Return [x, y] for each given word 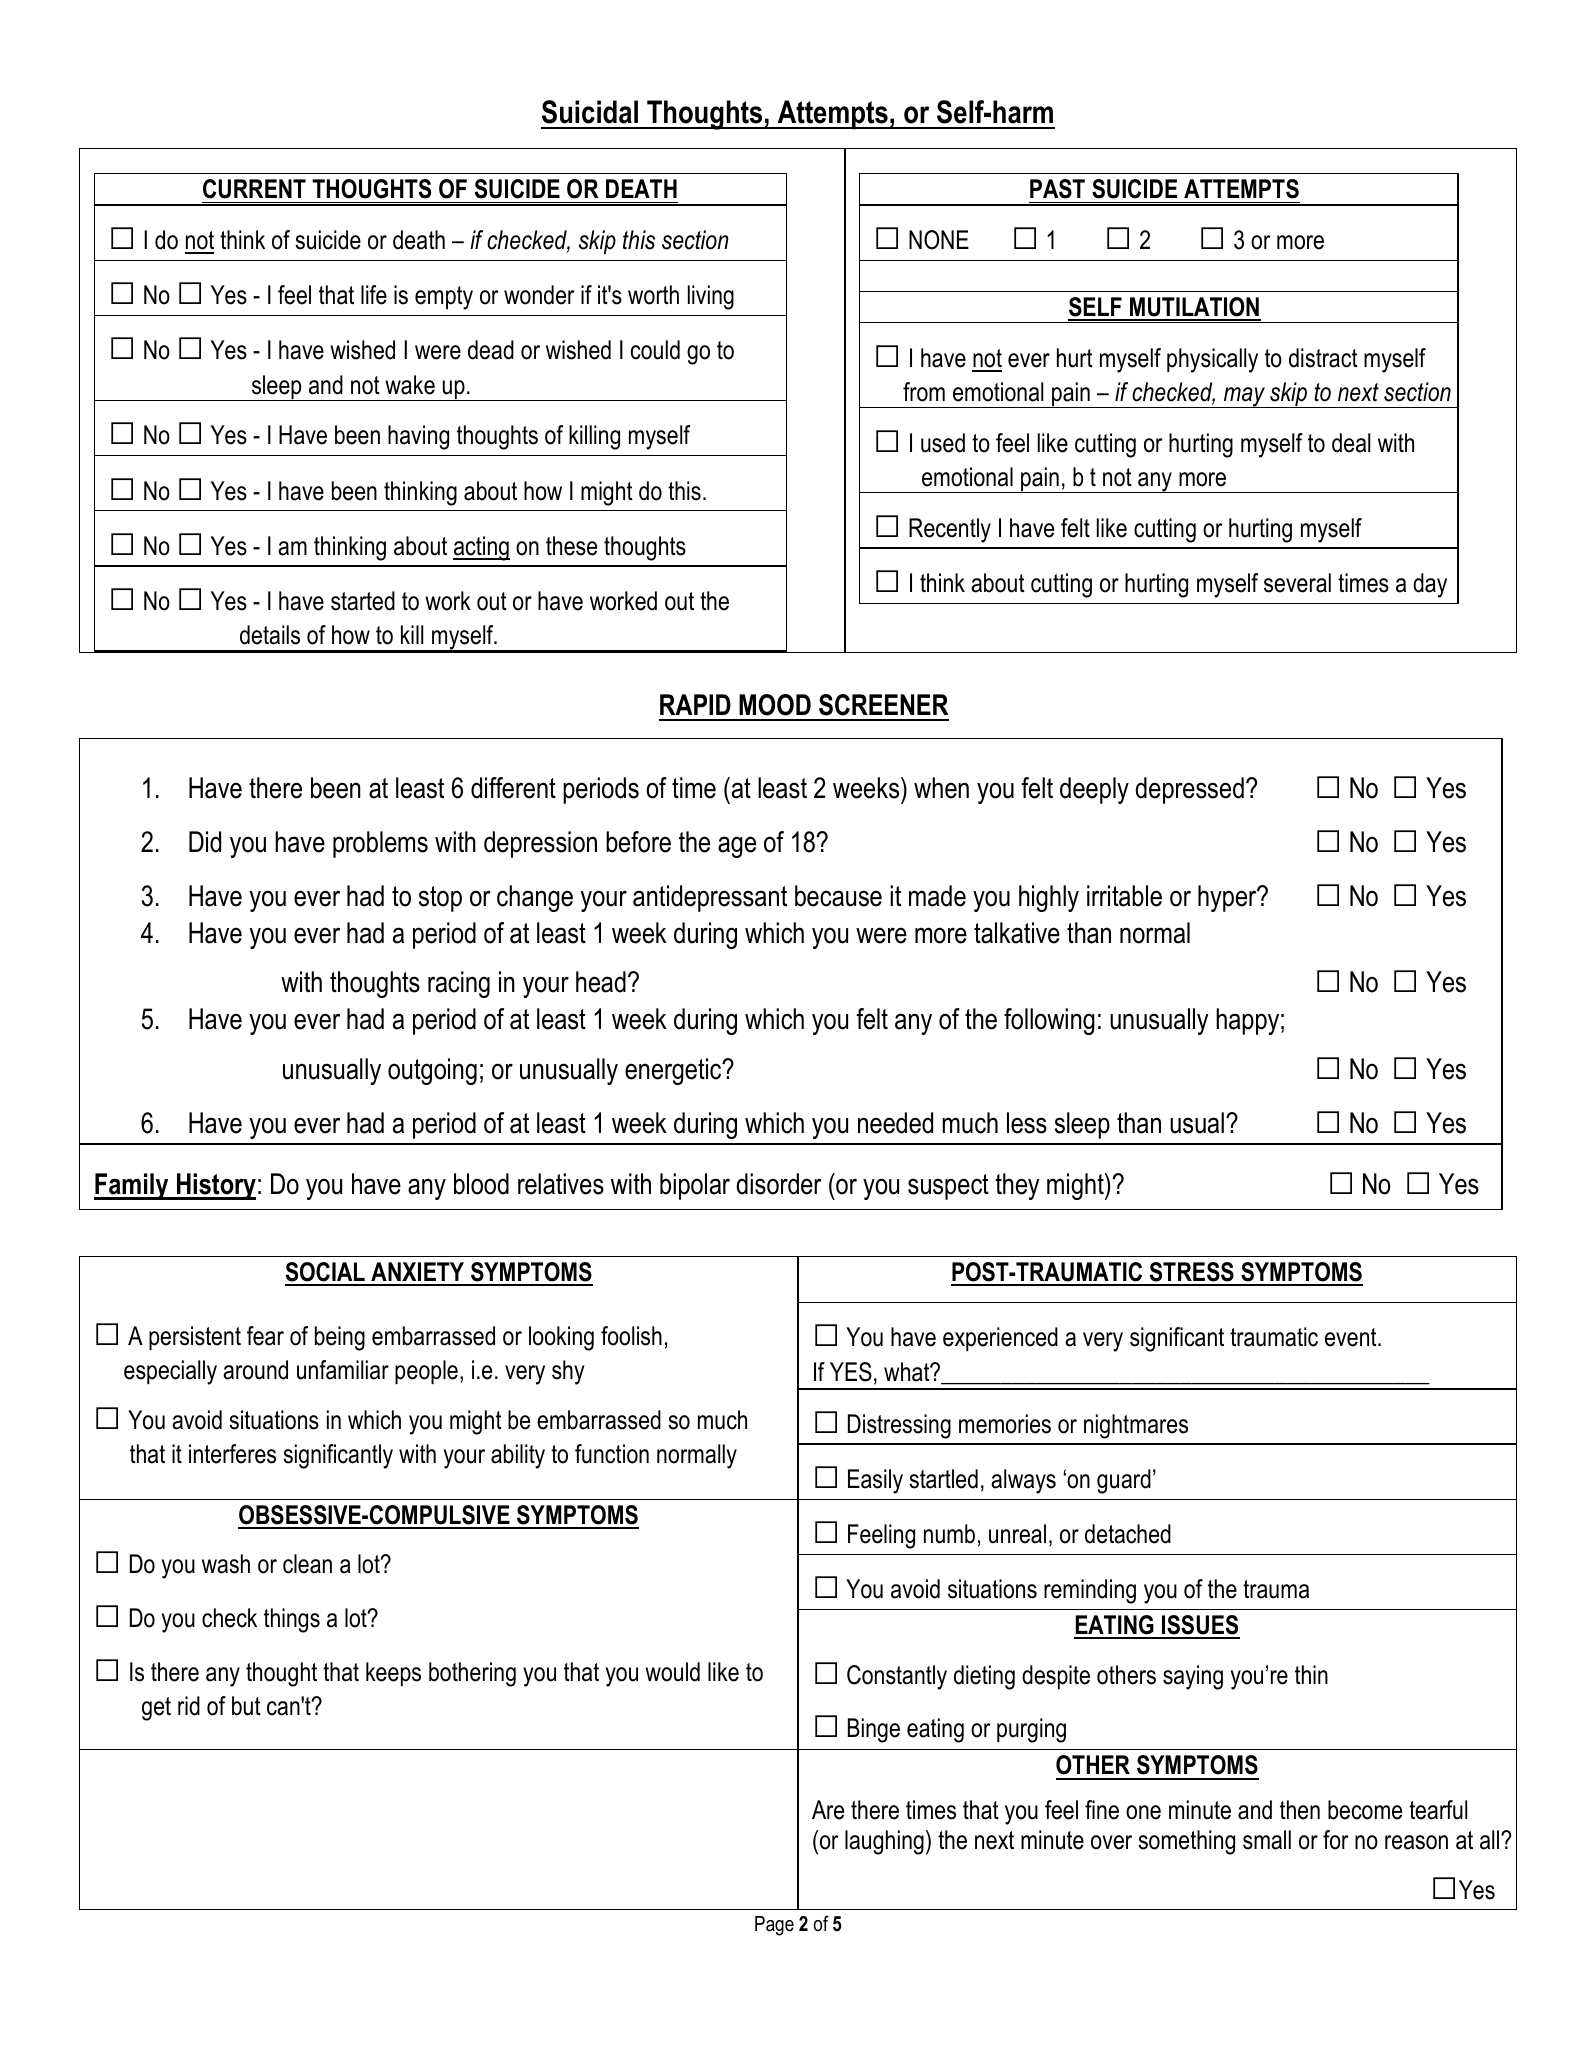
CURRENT [254, 189]
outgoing [432, 1071]
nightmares [1136, 1426]
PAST [1057, 189]
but [246, 1706]
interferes [232, 1454]
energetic [674, 1071]
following [1049, 1021]
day [1430, 585]
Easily [875, 1481]
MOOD [775, 705]
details [270, 635]
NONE [939, 240]
